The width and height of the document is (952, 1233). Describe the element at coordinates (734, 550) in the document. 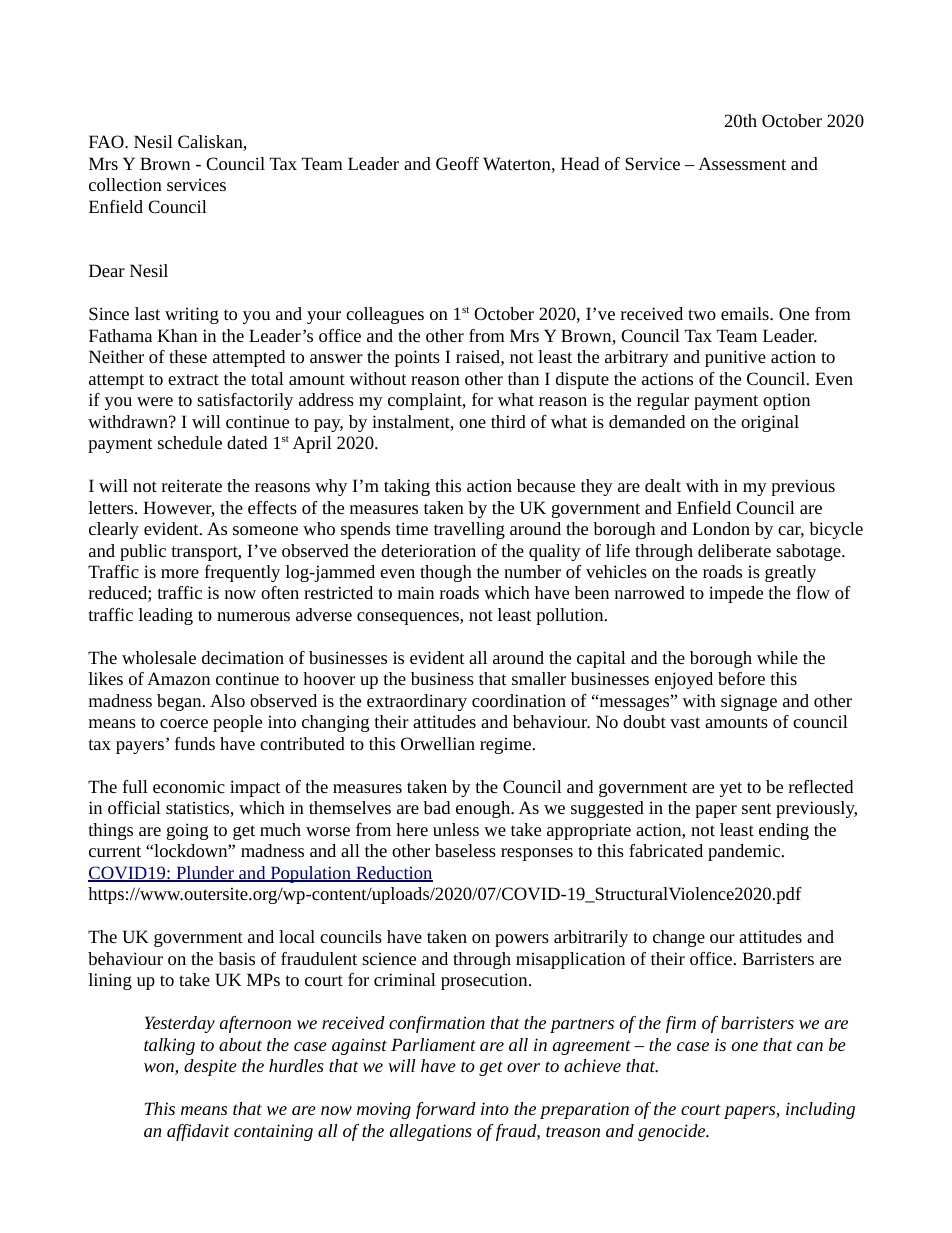

I see `deliberate` at that location.
